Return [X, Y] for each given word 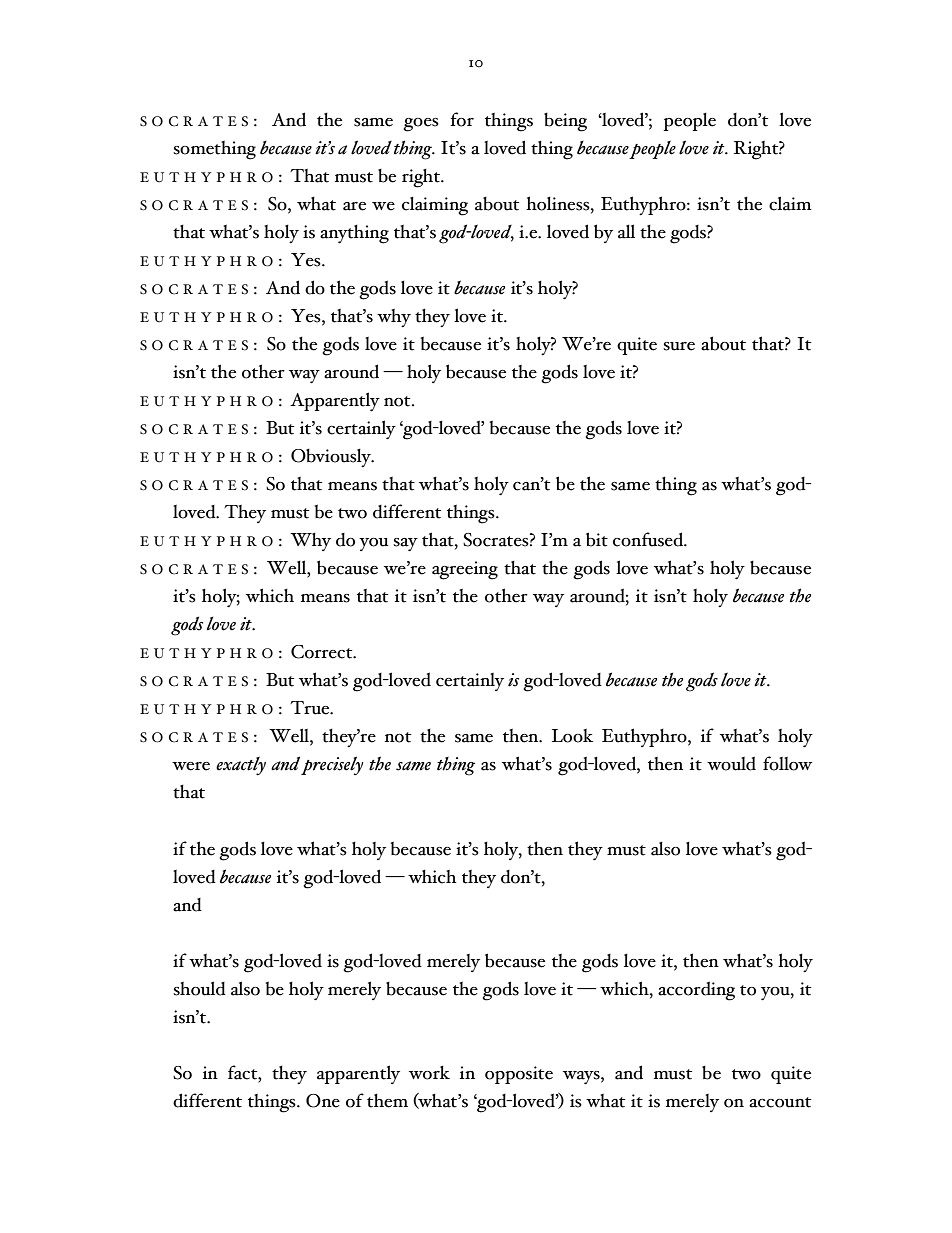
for [462, 119]
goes [421, 125]
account [780, 1102]
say [405, 545]
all [626, 231]
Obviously [332, 458]
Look [572, 736]
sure [679, 346]
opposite [519, 1075]
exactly [241, 765]
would [731, 763]
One [323, 1101]
